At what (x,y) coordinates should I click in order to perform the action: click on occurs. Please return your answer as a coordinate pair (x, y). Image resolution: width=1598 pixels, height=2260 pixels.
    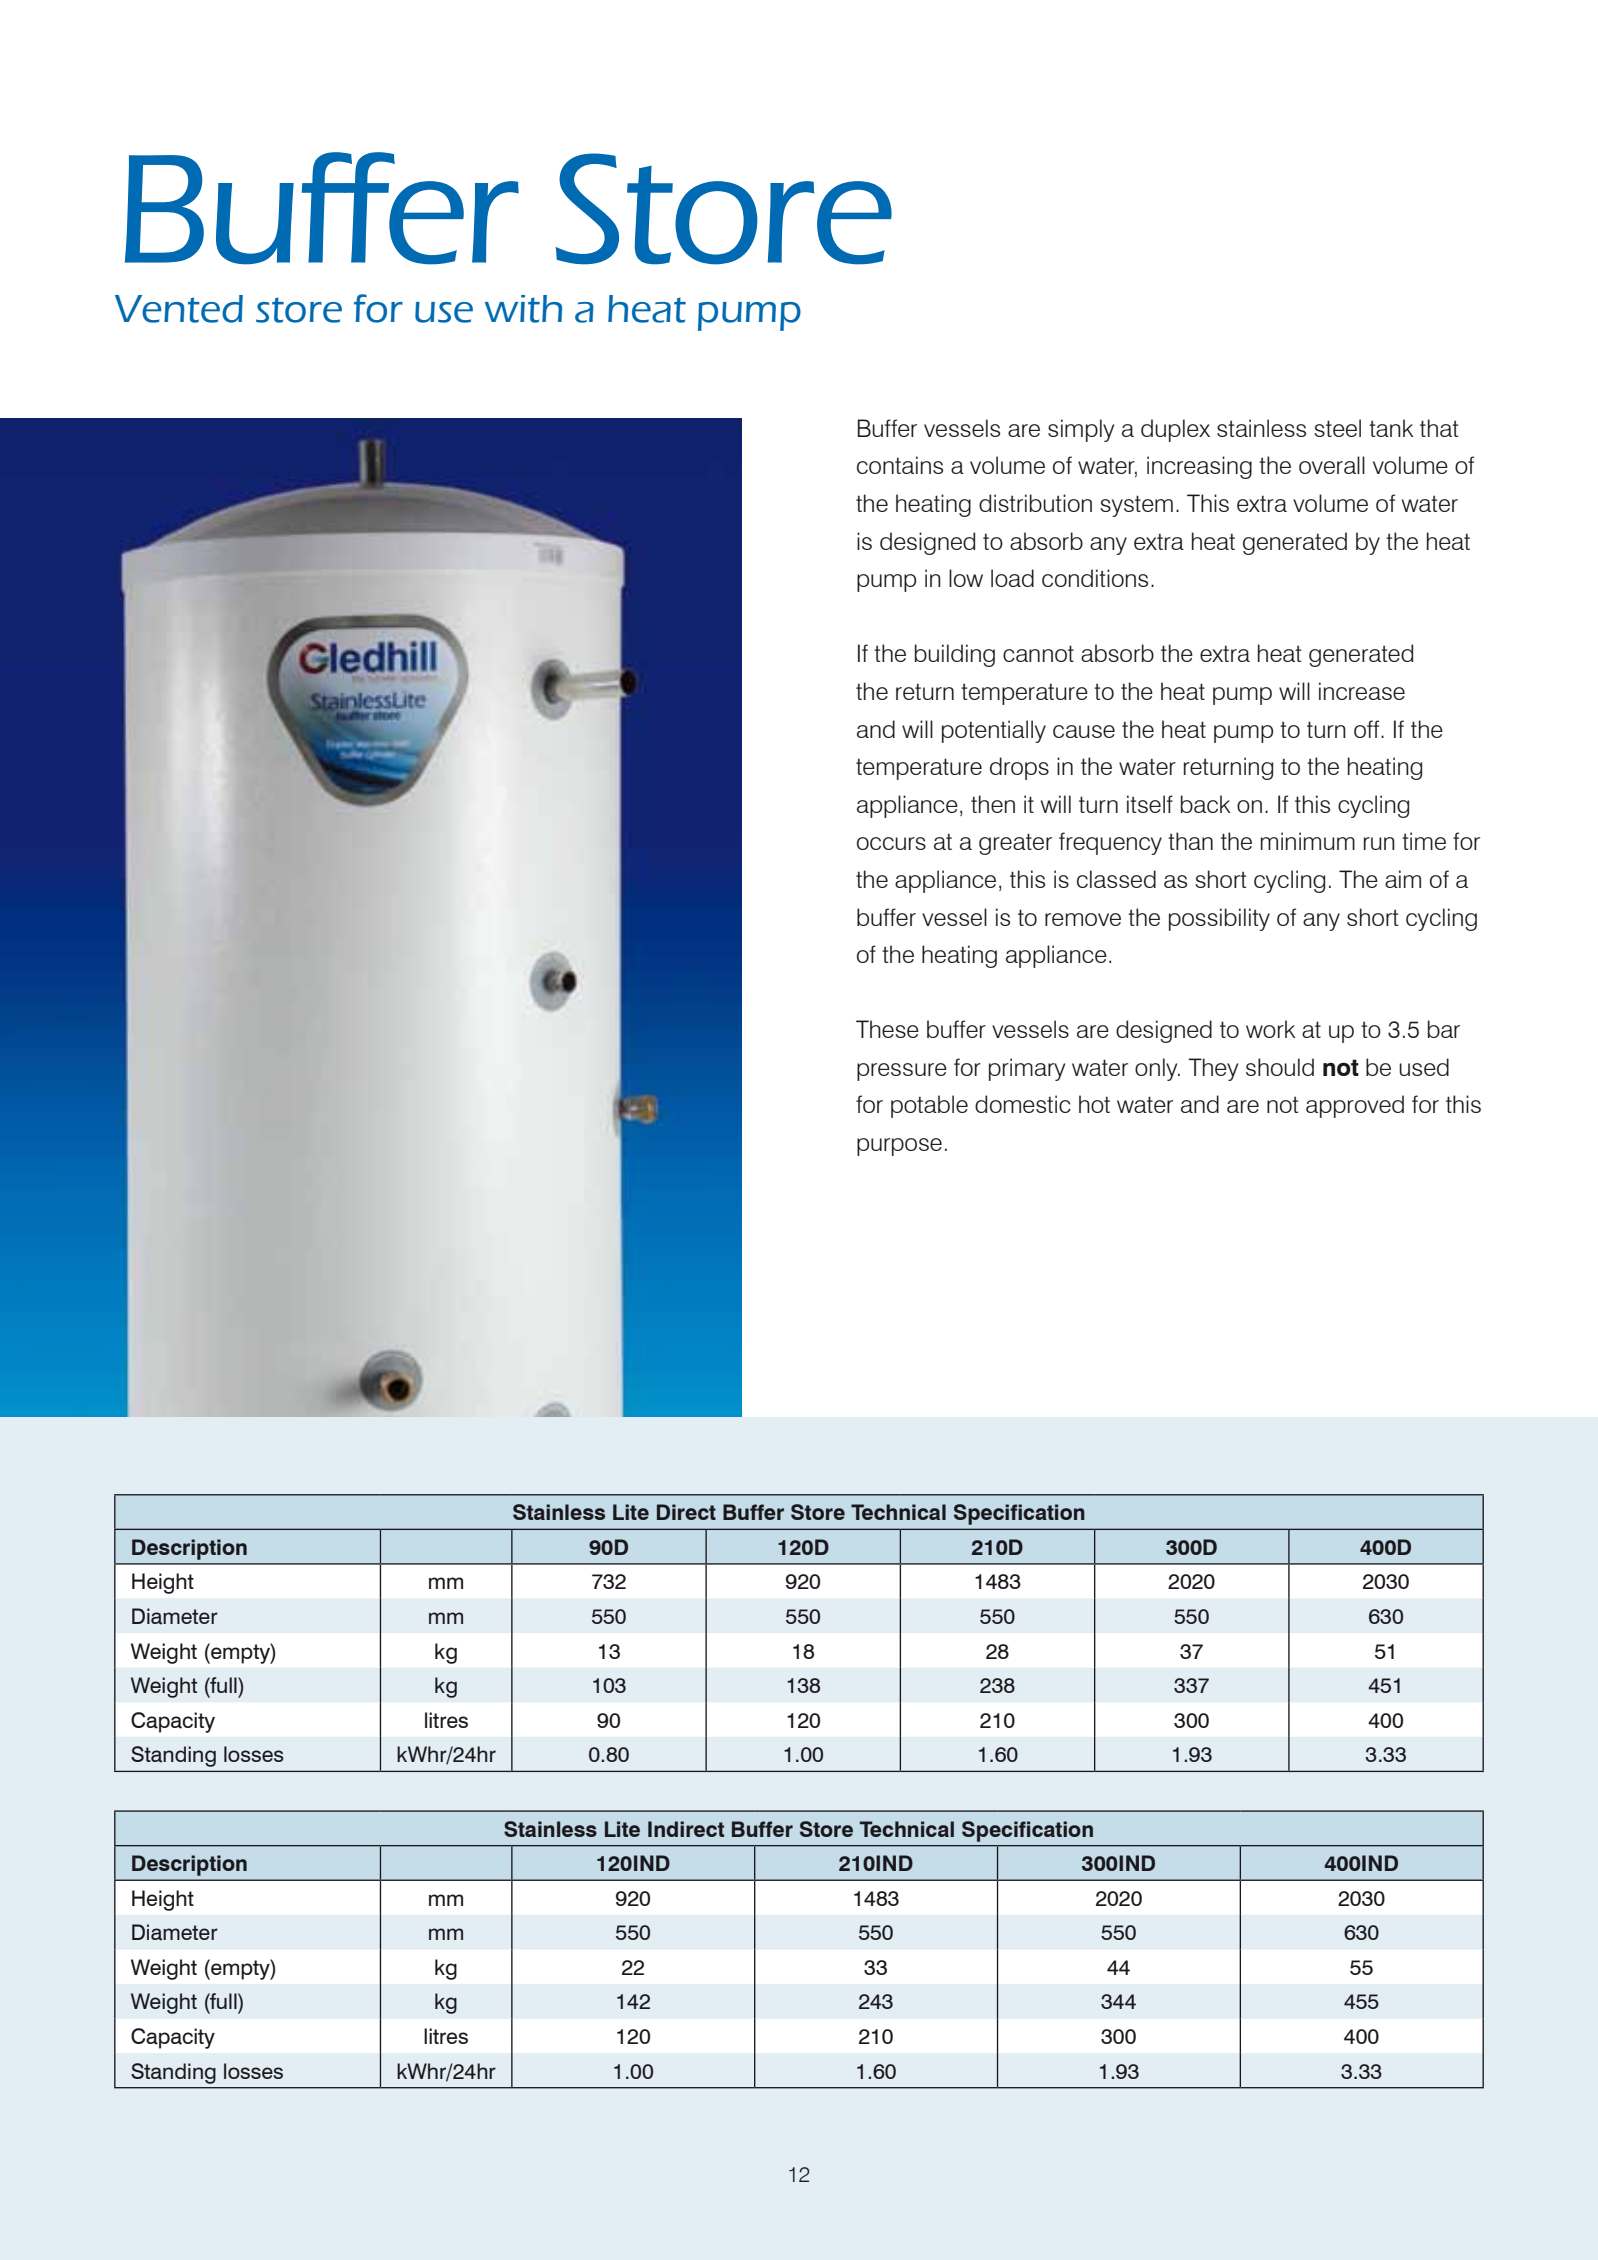
    Looking at the image, I should click on (891, 843).
